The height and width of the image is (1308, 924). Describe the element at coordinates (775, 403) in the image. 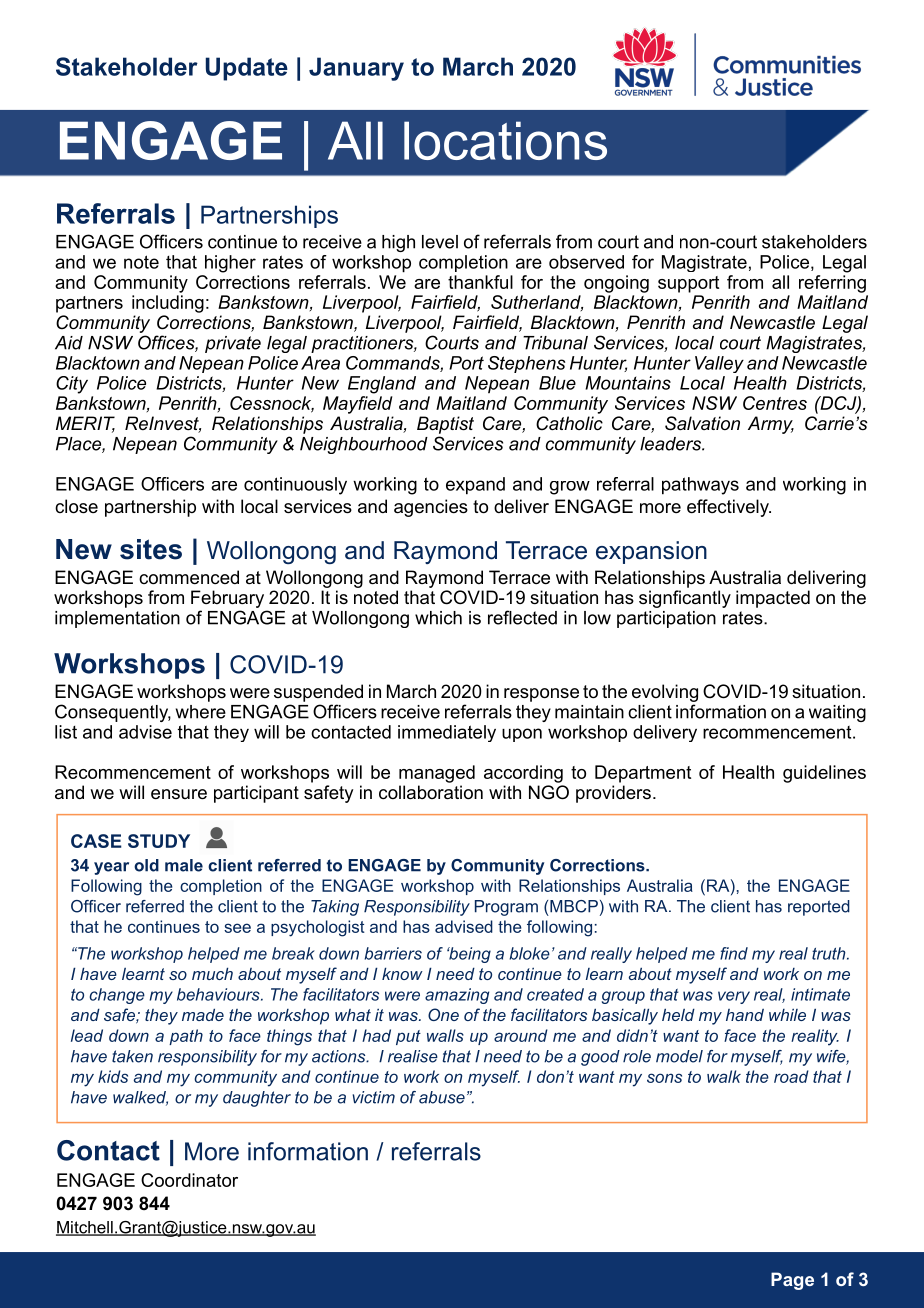

I see `Centres` at that location.
